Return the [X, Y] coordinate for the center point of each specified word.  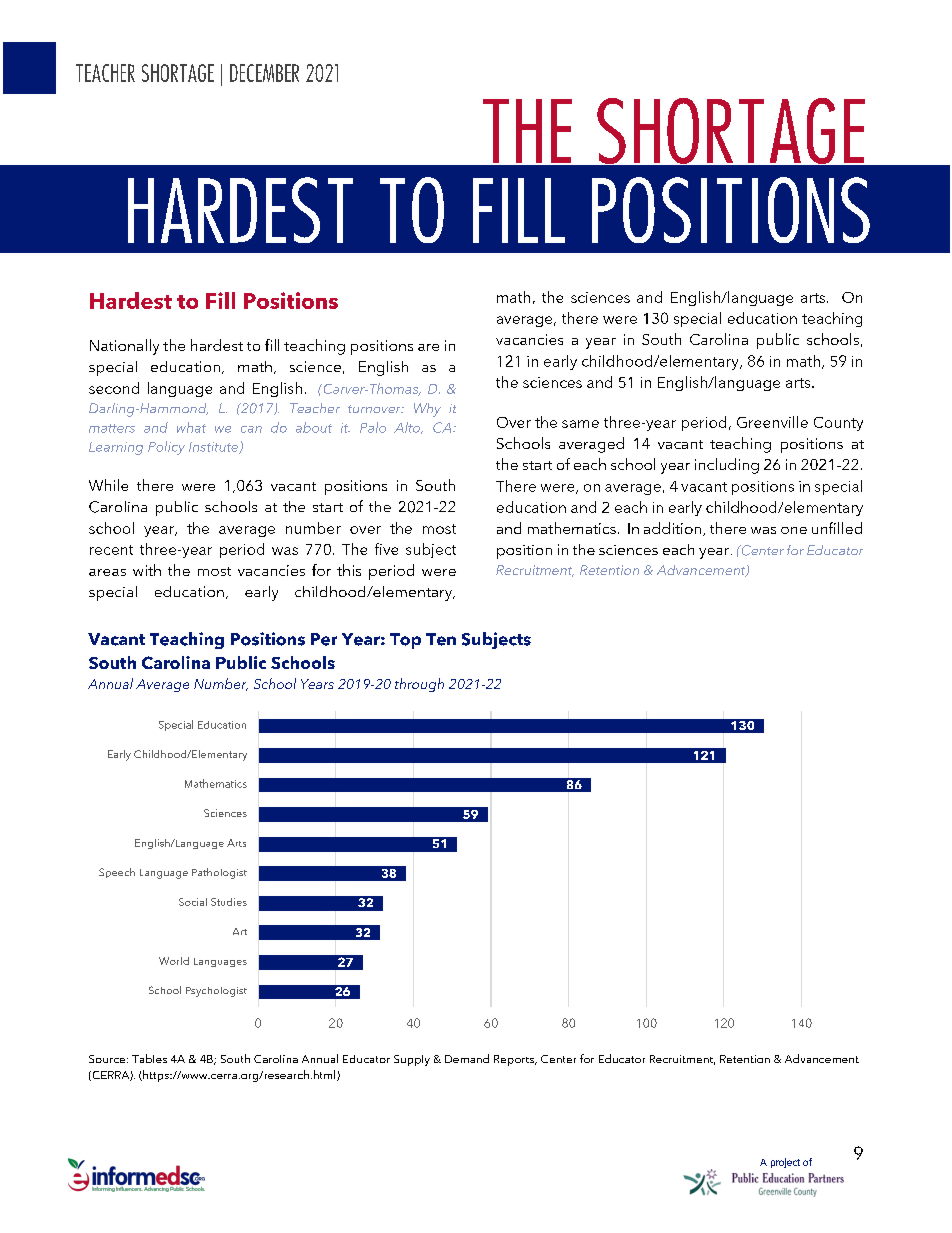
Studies [229, 902]
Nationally [124, 347]
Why [427, 410]
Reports [515, 1060]
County [838, 424]
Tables [149, 1058]
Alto [408, 428]
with [147, 570]
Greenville [772, 422]
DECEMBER [264, 73]
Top [405, 641]
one [794, 530]
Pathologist [219, 873]
